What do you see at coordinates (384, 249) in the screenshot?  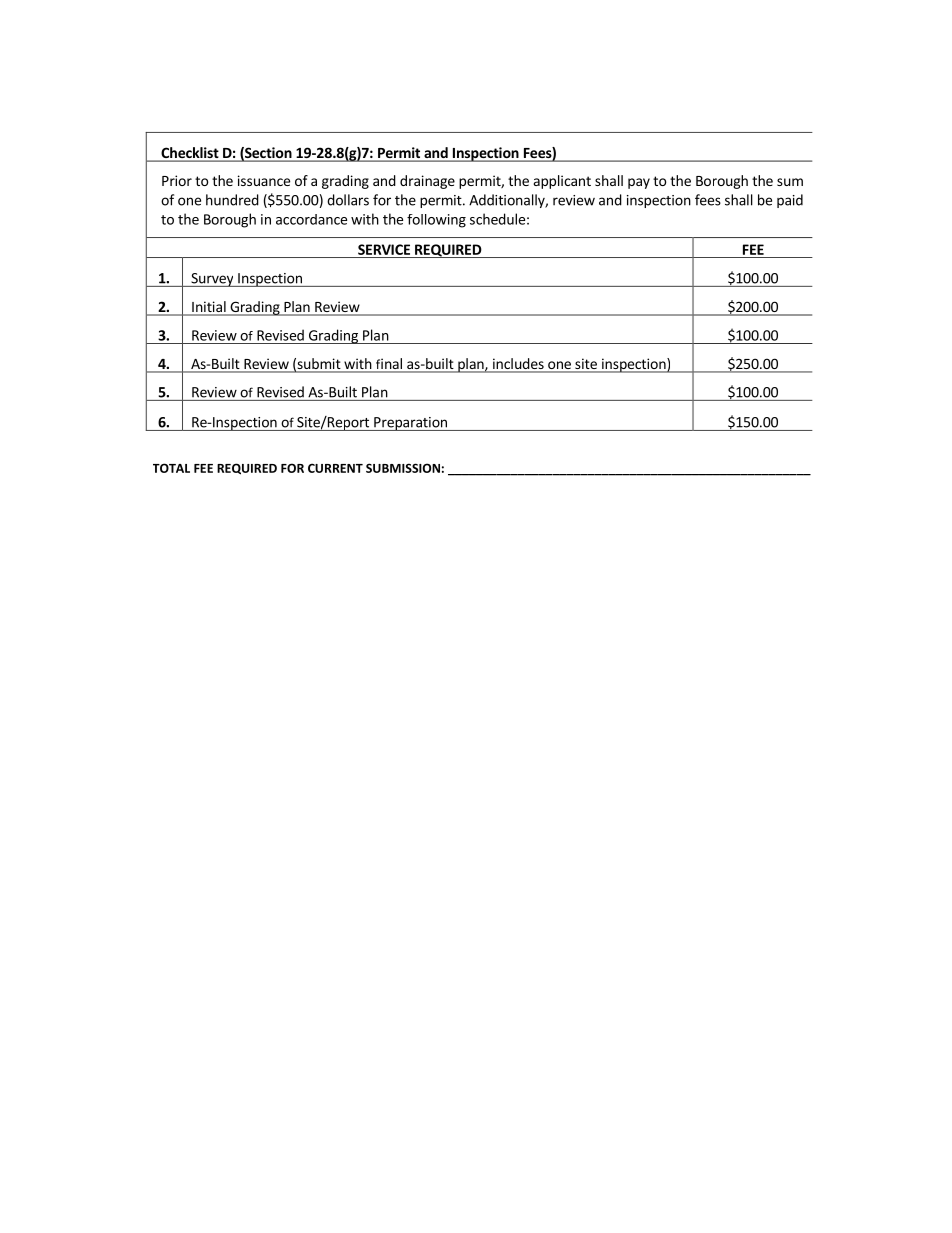 I see `SERVICE` at bounding box center [384, 249].
